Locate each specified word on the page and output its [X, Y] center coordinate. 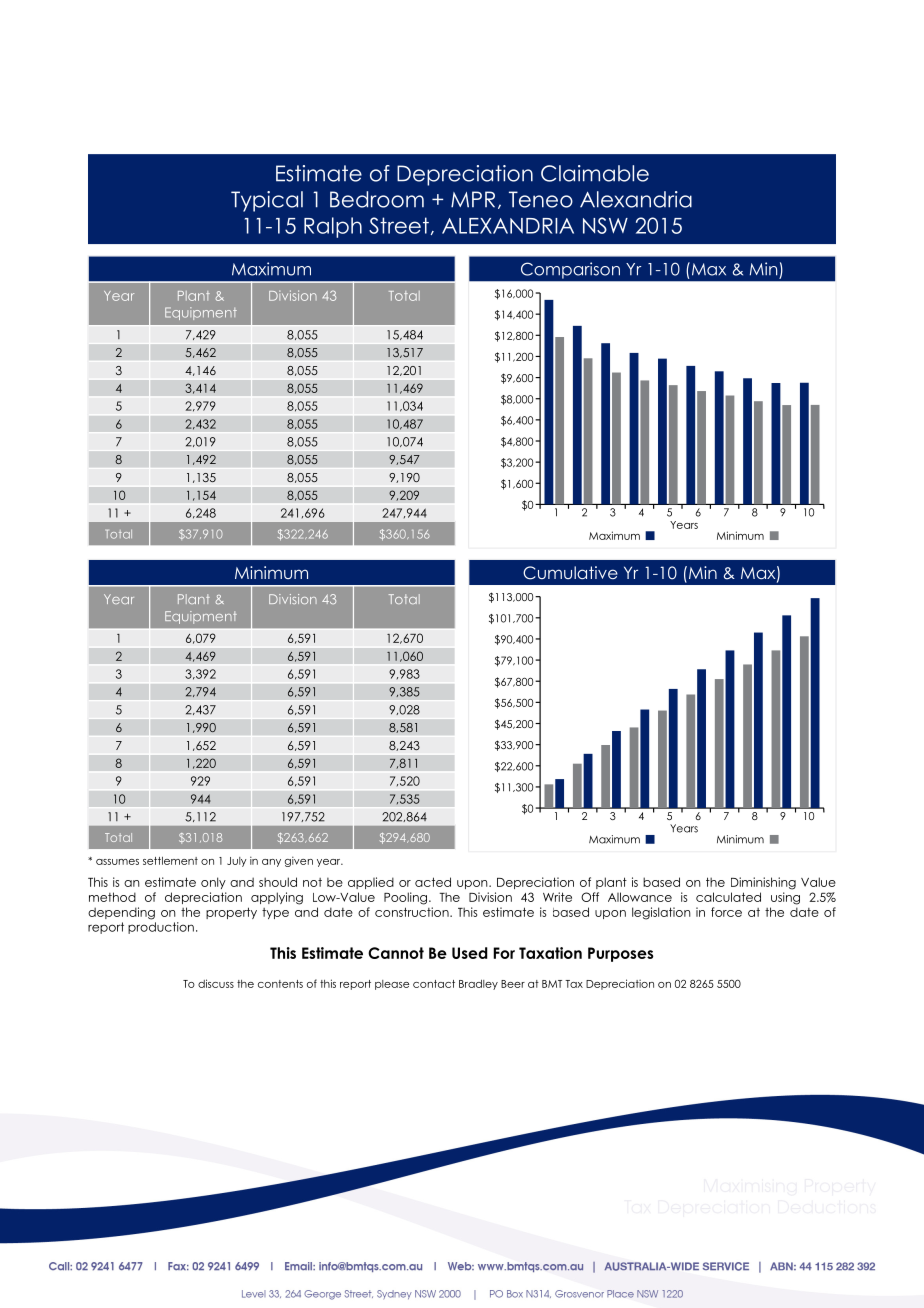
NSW [605, 225]
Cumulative [570, 573]
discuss [216, 983]
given [299, 861]
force [726, 912]
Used [470, 953]
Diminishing [763, 883]
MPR [473, 199]
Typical [267, 201]
